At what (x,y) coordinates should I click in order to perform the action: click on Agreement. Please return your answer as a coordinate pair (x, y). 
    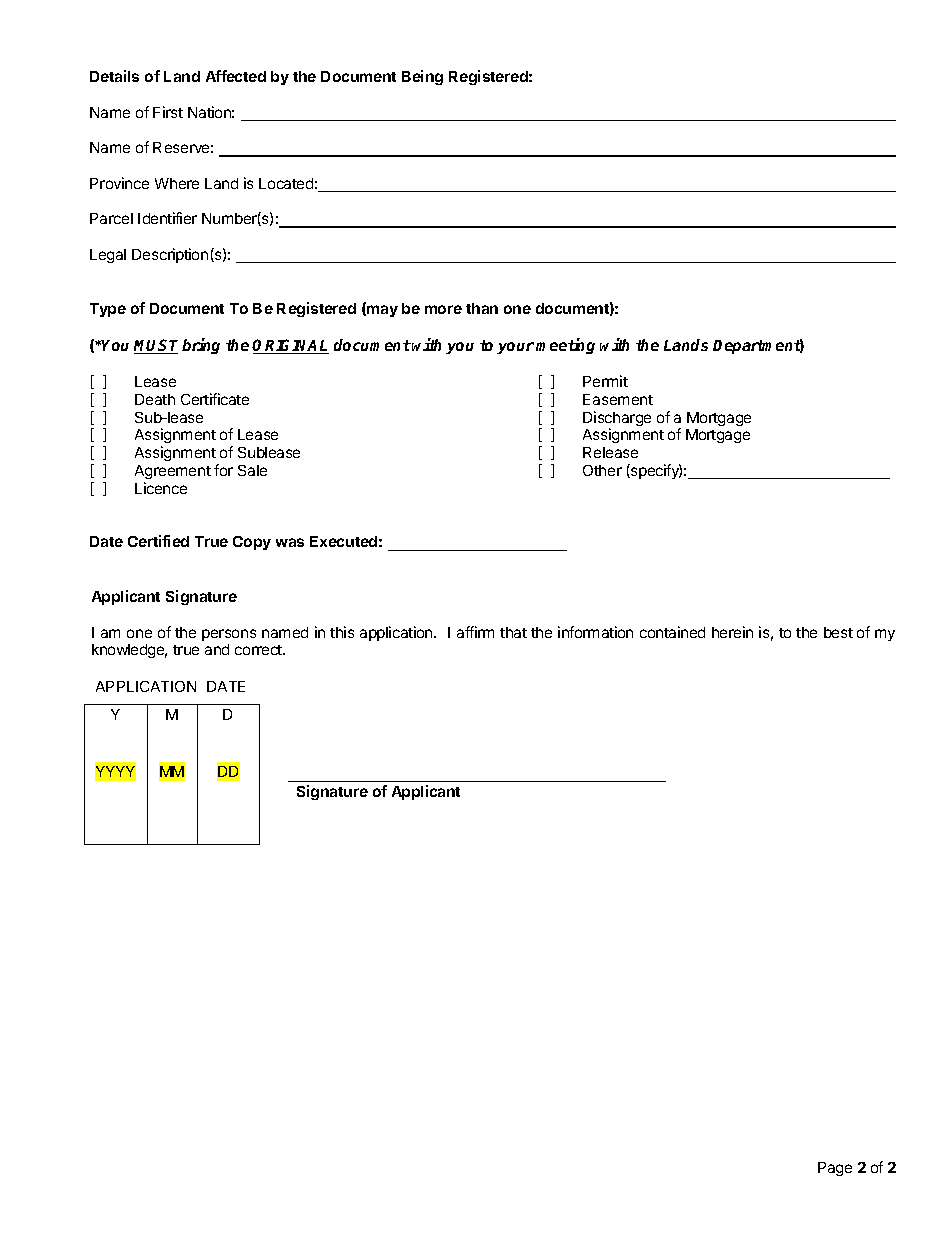
    Looking at the image, I should click on (173, 472).
